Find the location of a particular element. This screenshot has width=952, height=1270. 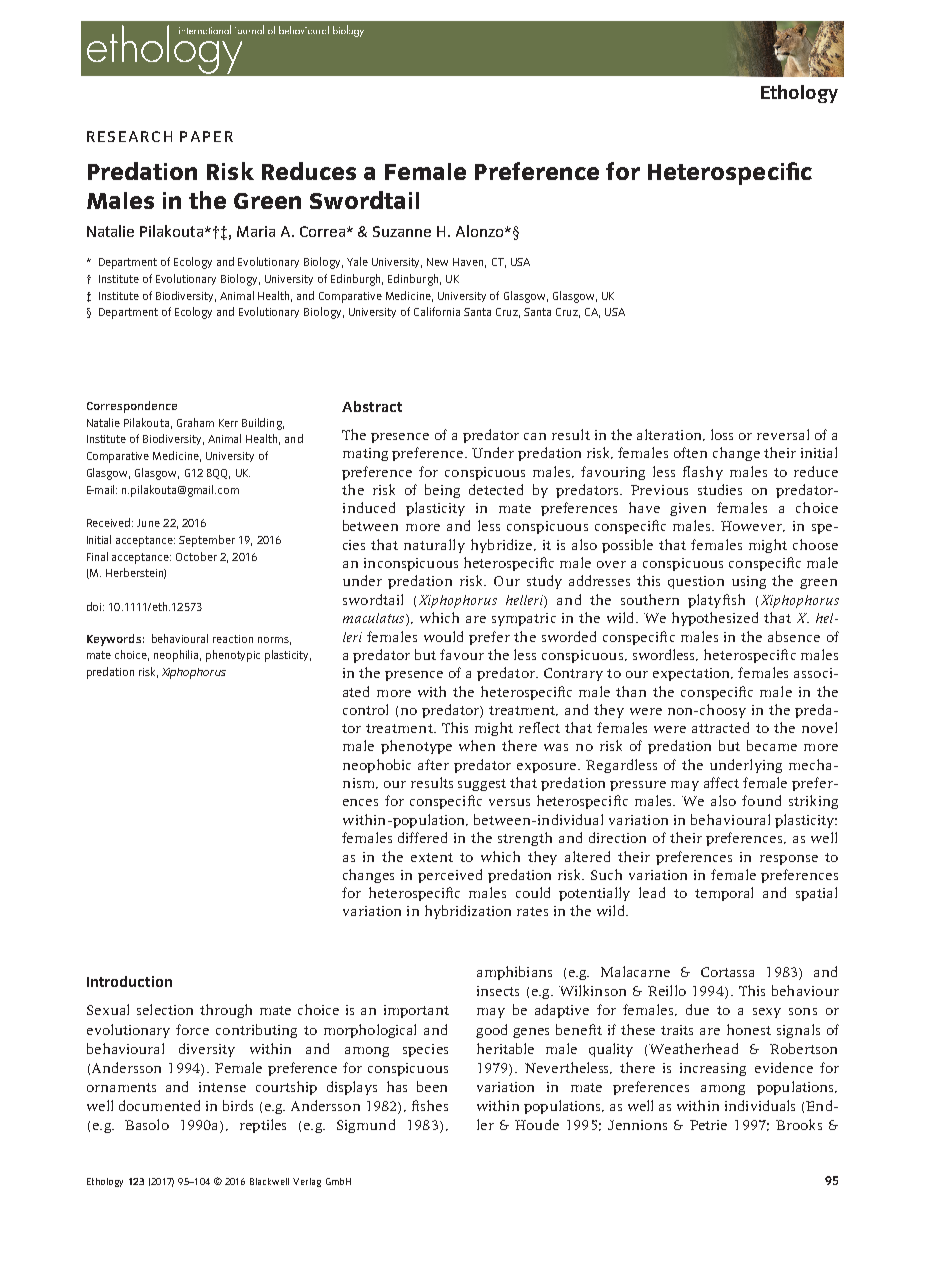

hybridization is located at coordinates (468, 912).
